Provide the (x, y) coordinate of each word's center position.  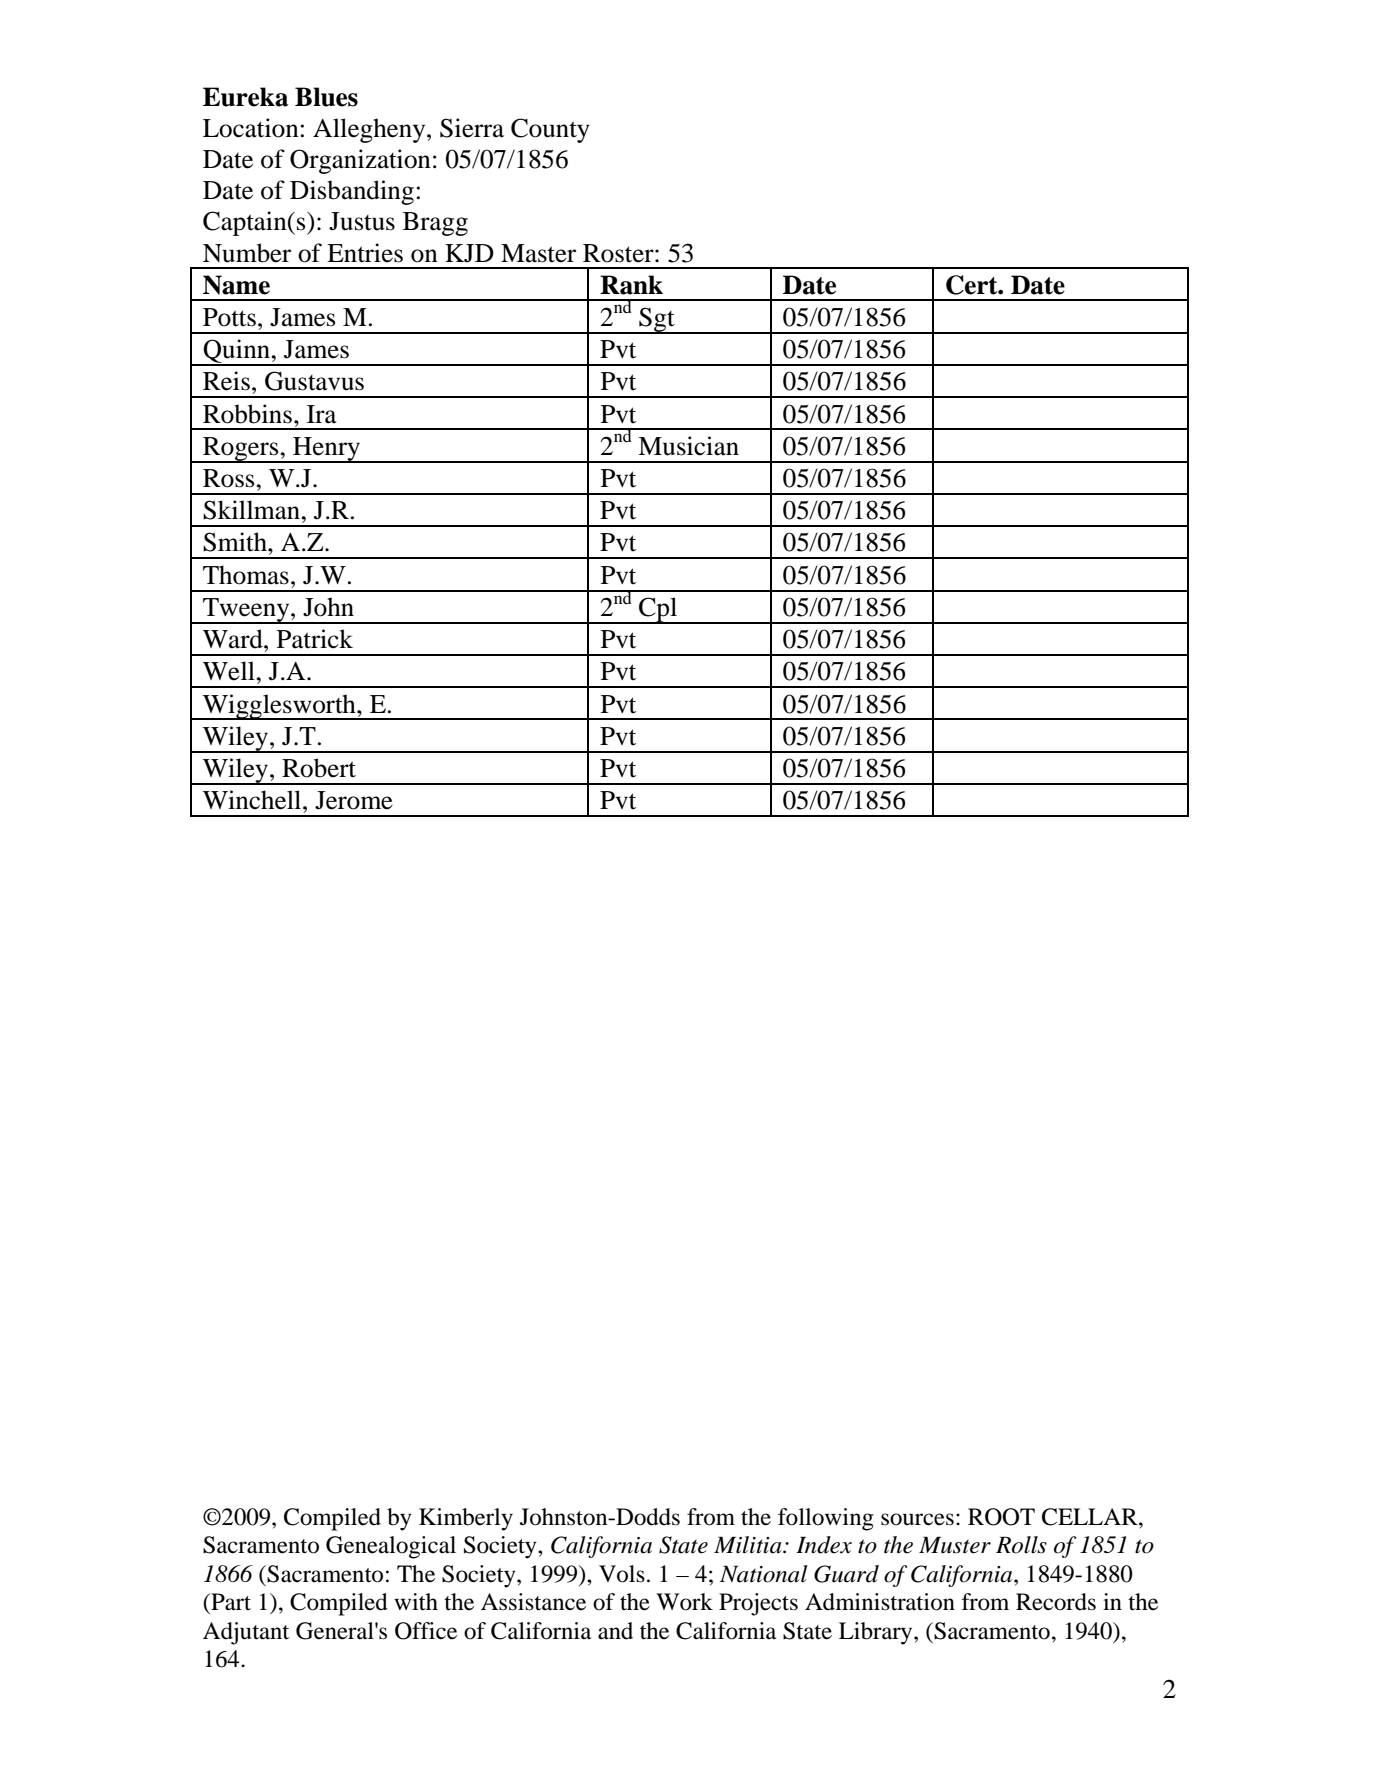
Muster (955, 1545)
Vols (622, 1574)
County (550, 130)
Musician (688, 446)
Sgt (657, 320)
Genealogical (391, 1547)
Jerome (354, 800)
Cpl (658, 610)
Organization (360, 161)
